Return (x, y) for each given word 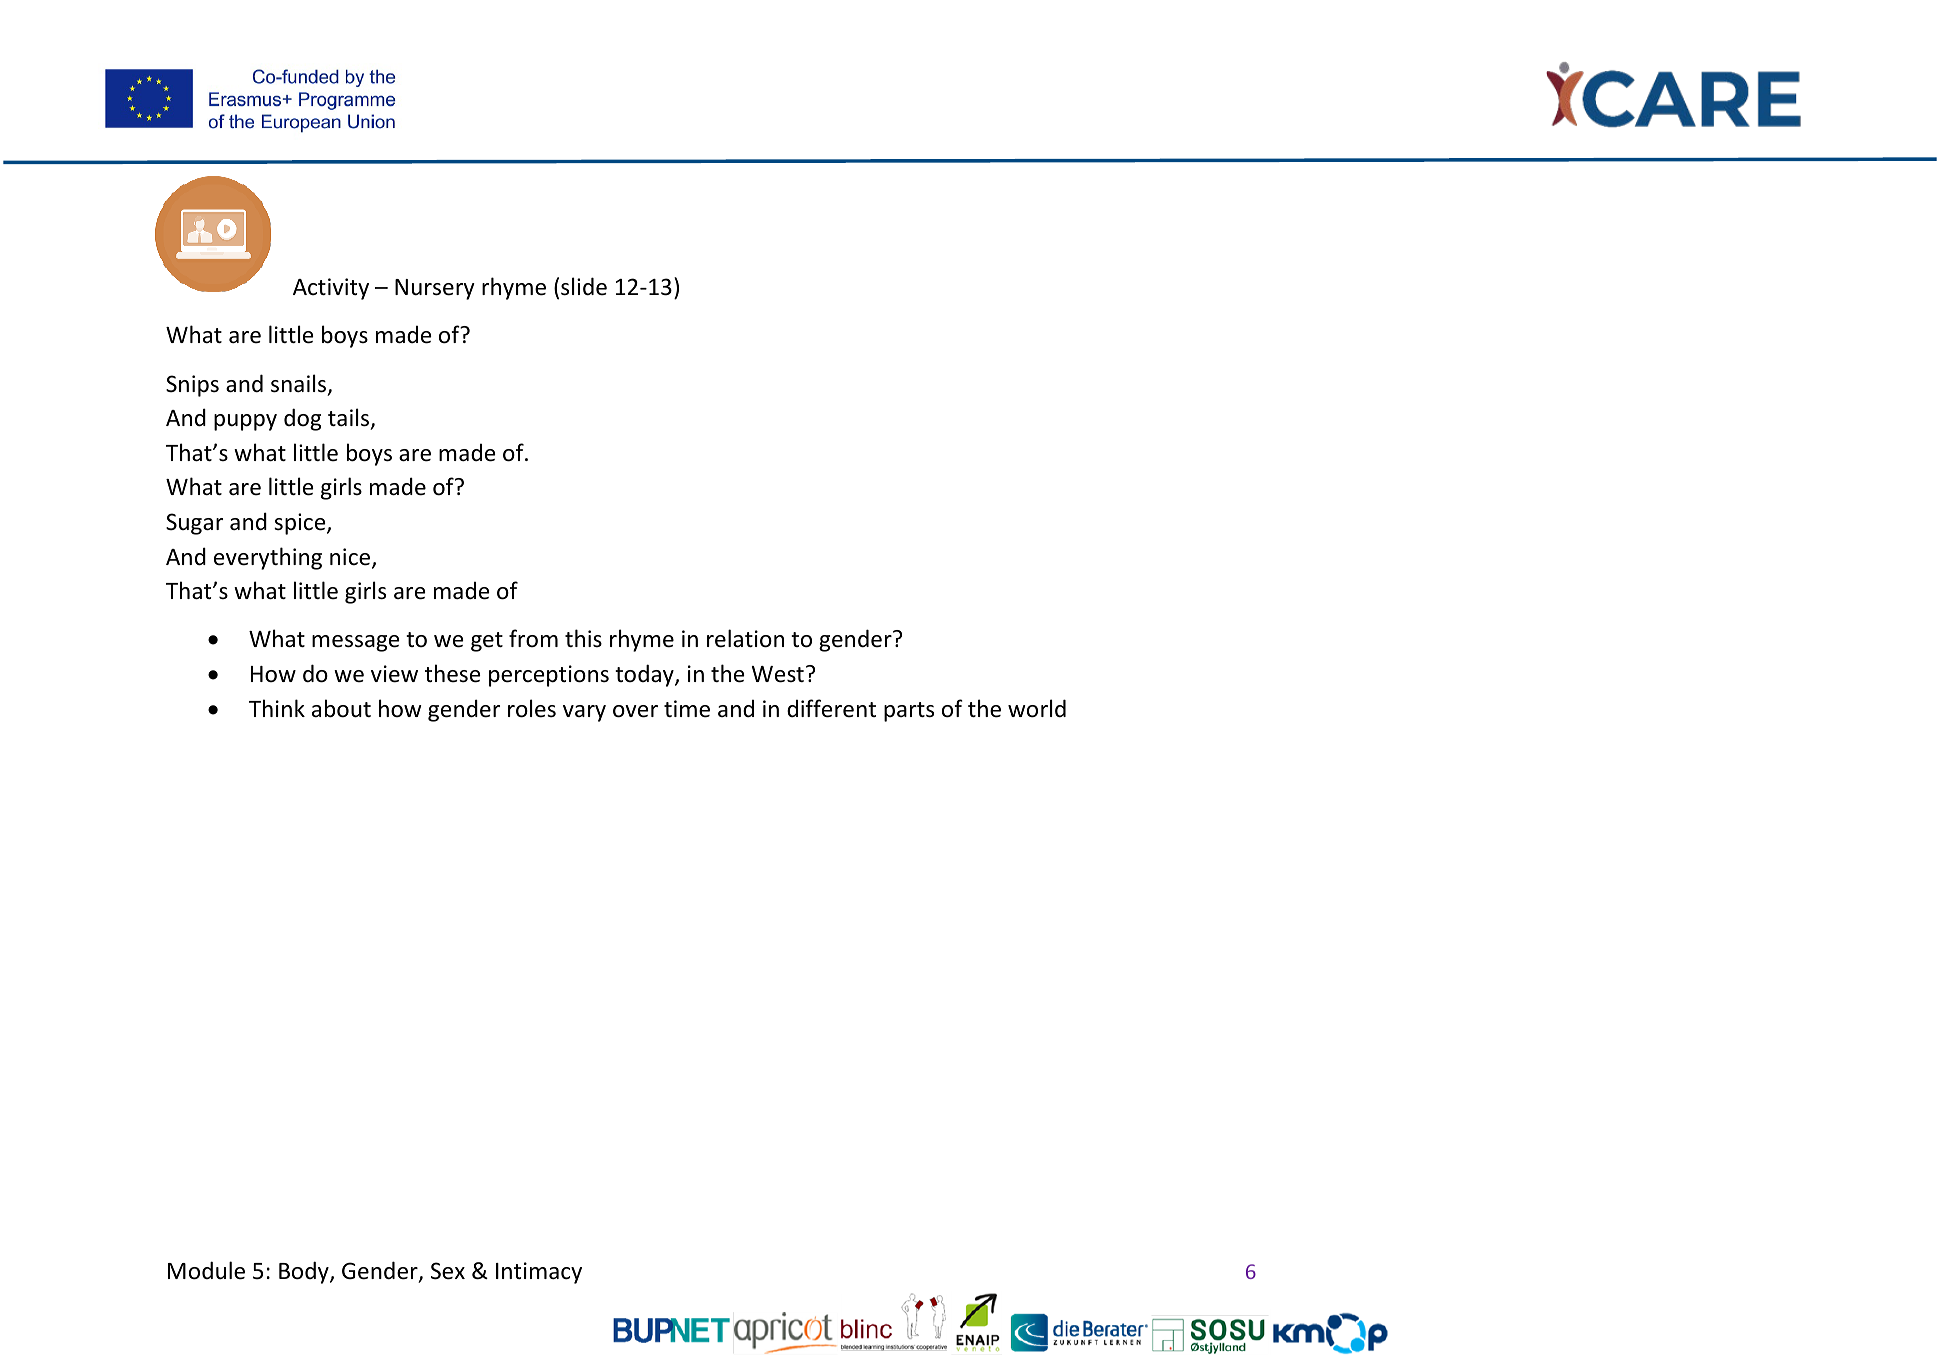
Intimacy (539, 1273)
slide (584, 286)
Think (277, 708)
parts (909, 712)
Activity (331, 289)
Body (305, 1272)
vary (584, 713)
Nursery (435, 289)
